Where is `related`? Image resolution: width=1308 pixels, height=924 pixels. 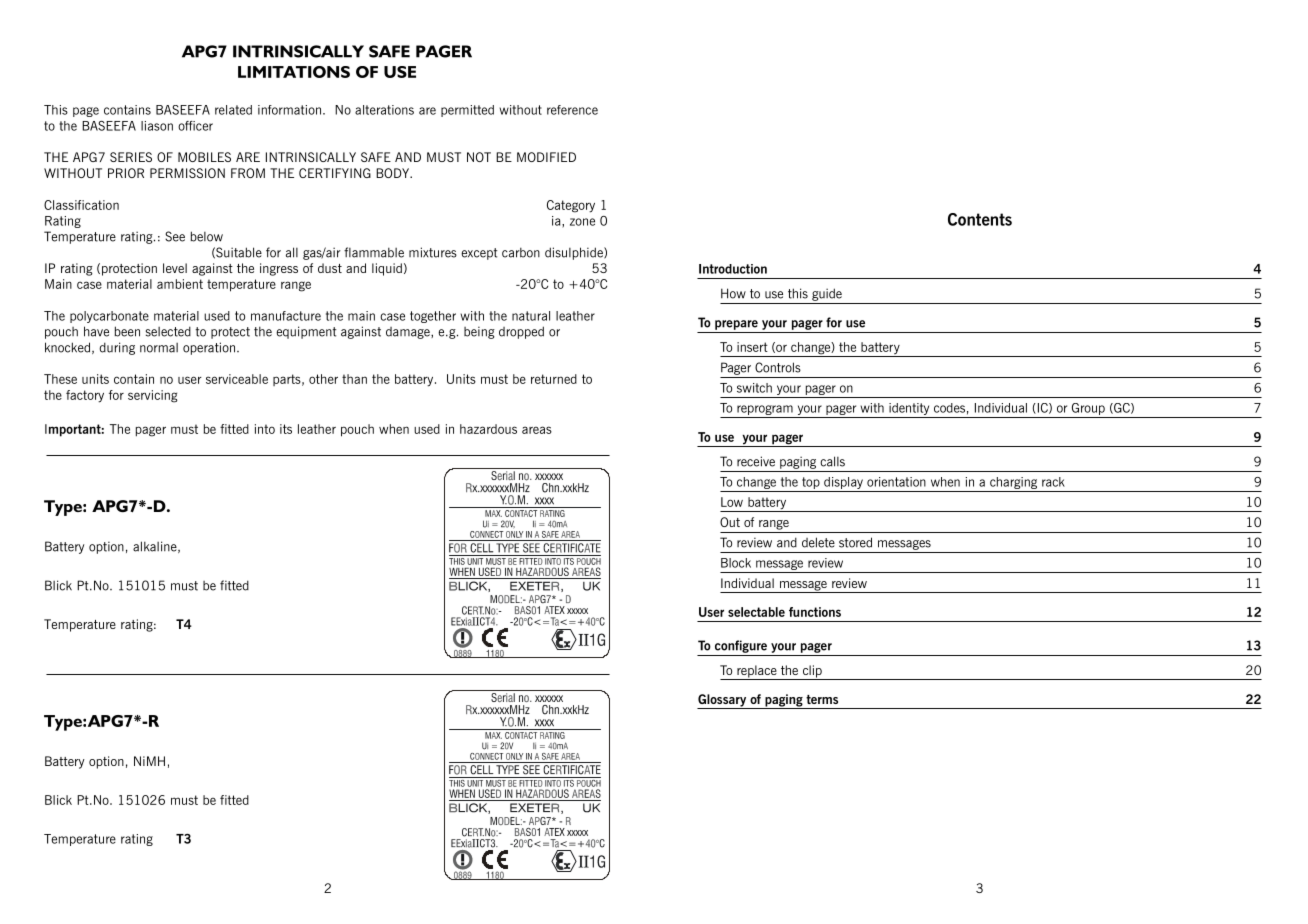
related is located at coordinates (233, 110).
